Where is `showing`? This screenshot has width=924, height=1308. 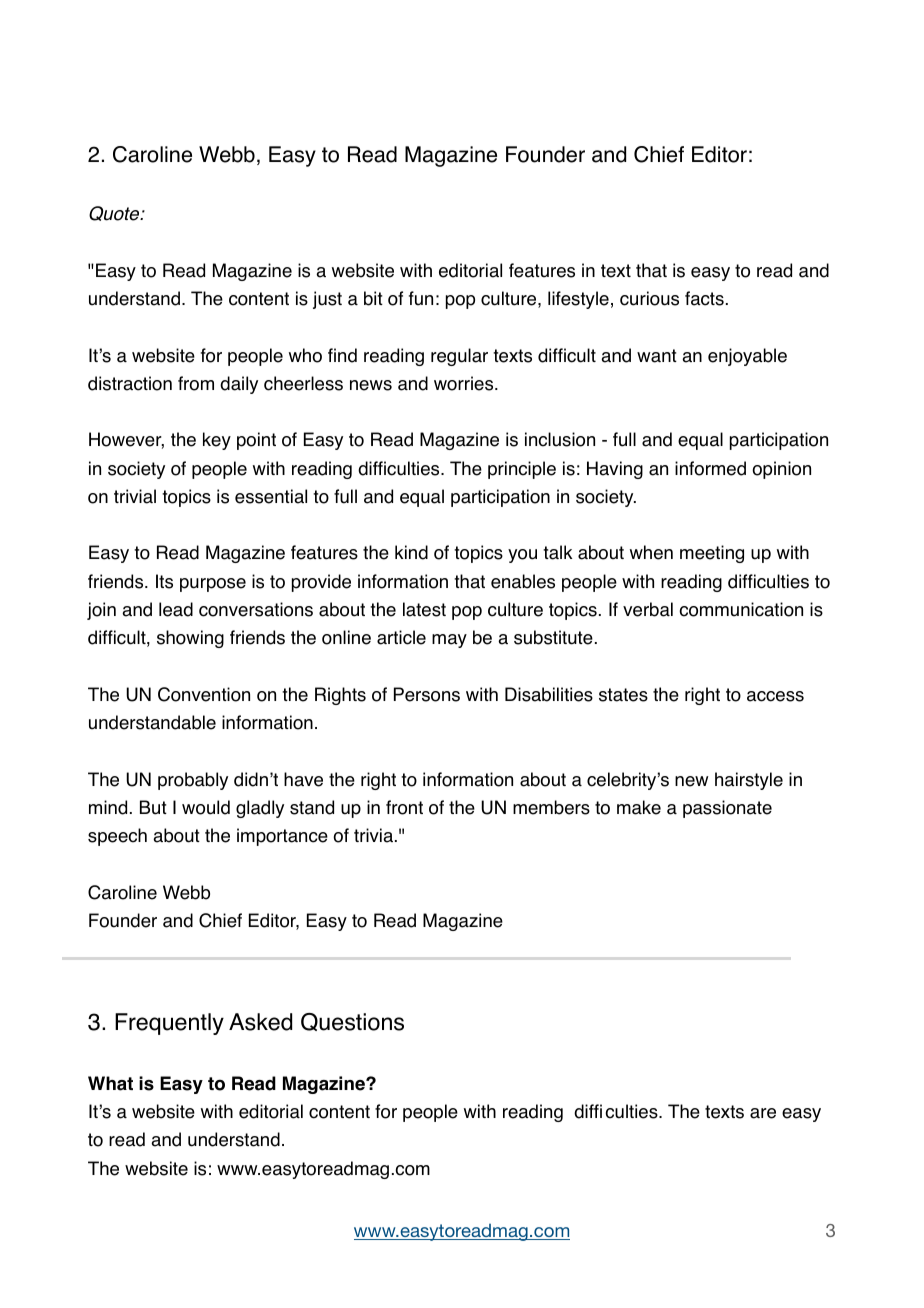
showing is located at coordinates (190, 639).
